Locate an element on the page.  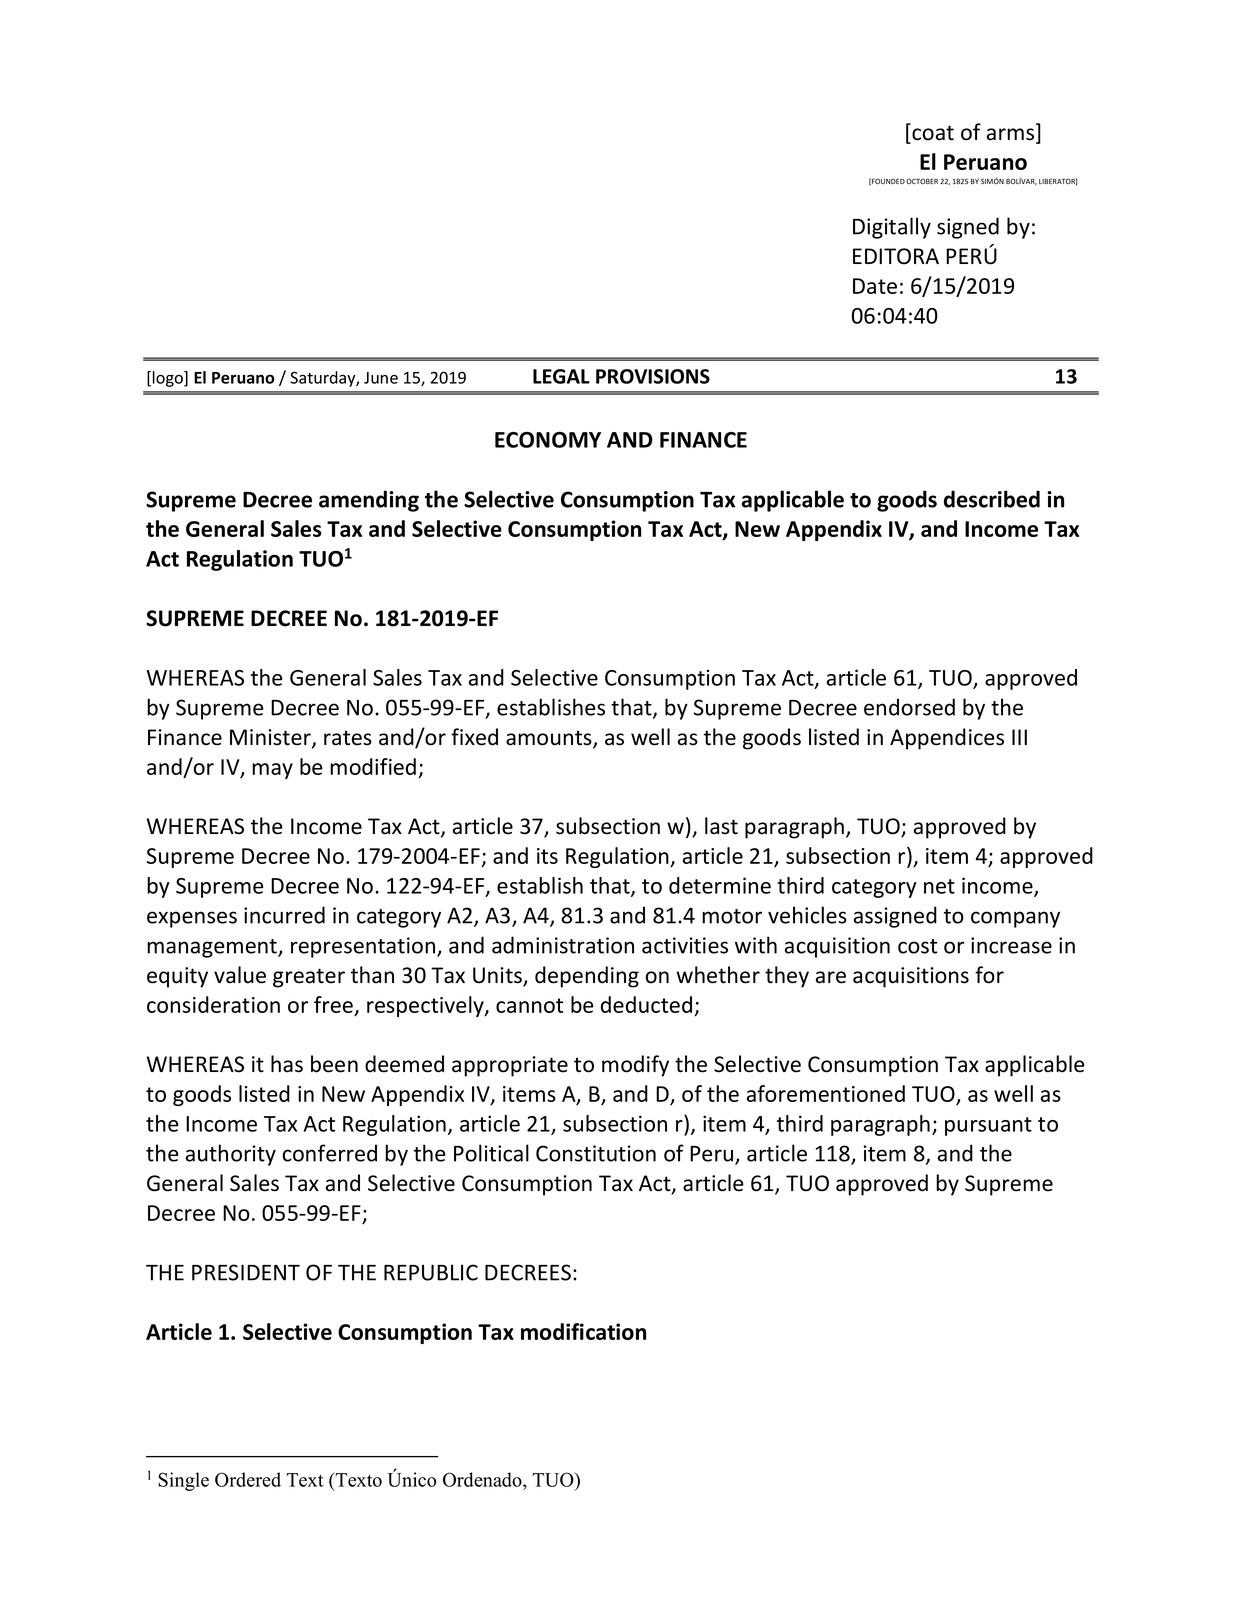
OCTOBER is located at coordinates (922, 181).
